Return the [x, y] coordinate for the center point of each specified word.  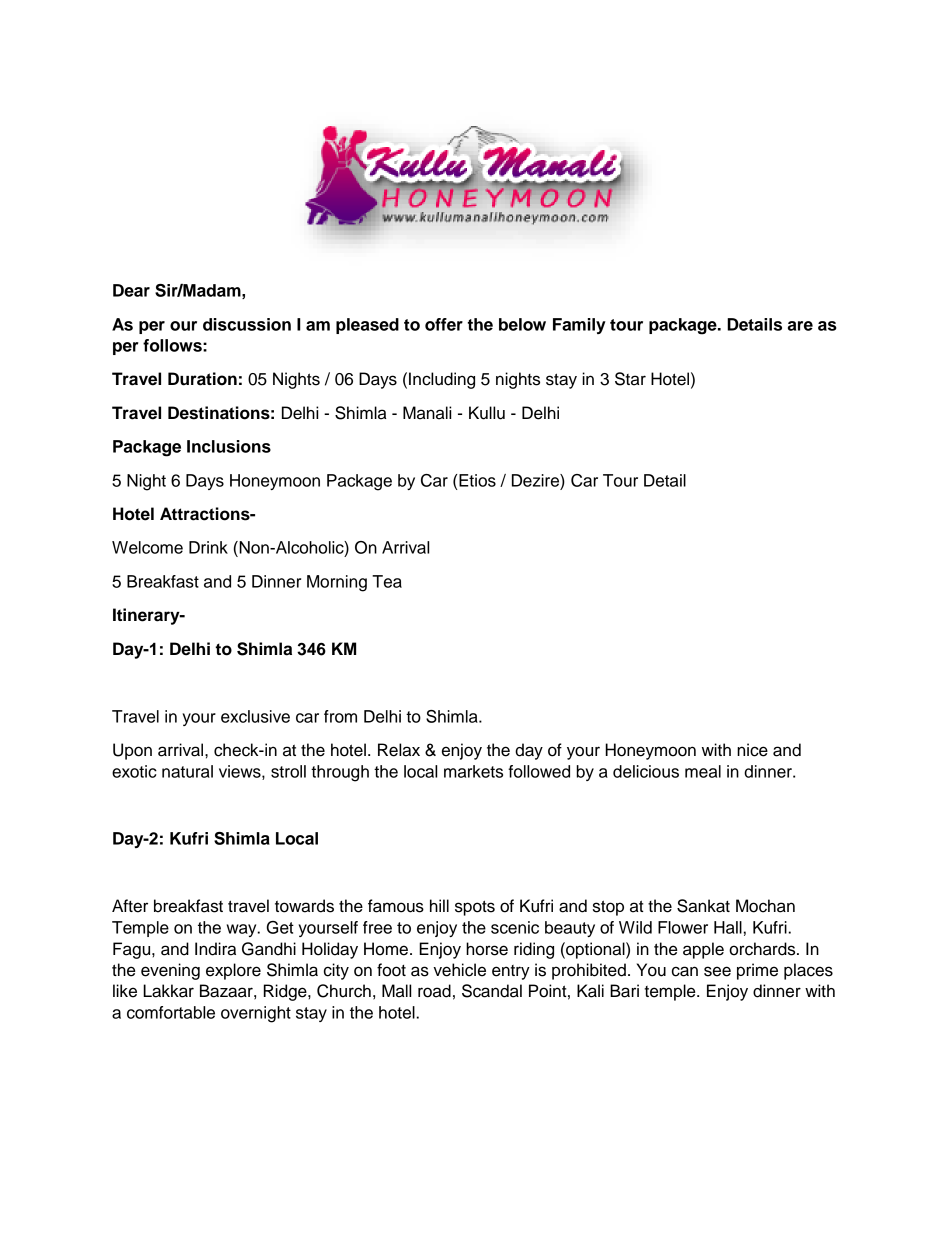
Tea [387, 581]
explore [233, 971]
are [800, 326]
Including [442, 380]
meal [703, 771]
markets [473, 771]
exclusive [255, 716]
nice [752, 750]
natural [187, 771]
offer [444, 324]
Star [630, 379]
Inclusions [229, 446]
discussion [247, 324]
